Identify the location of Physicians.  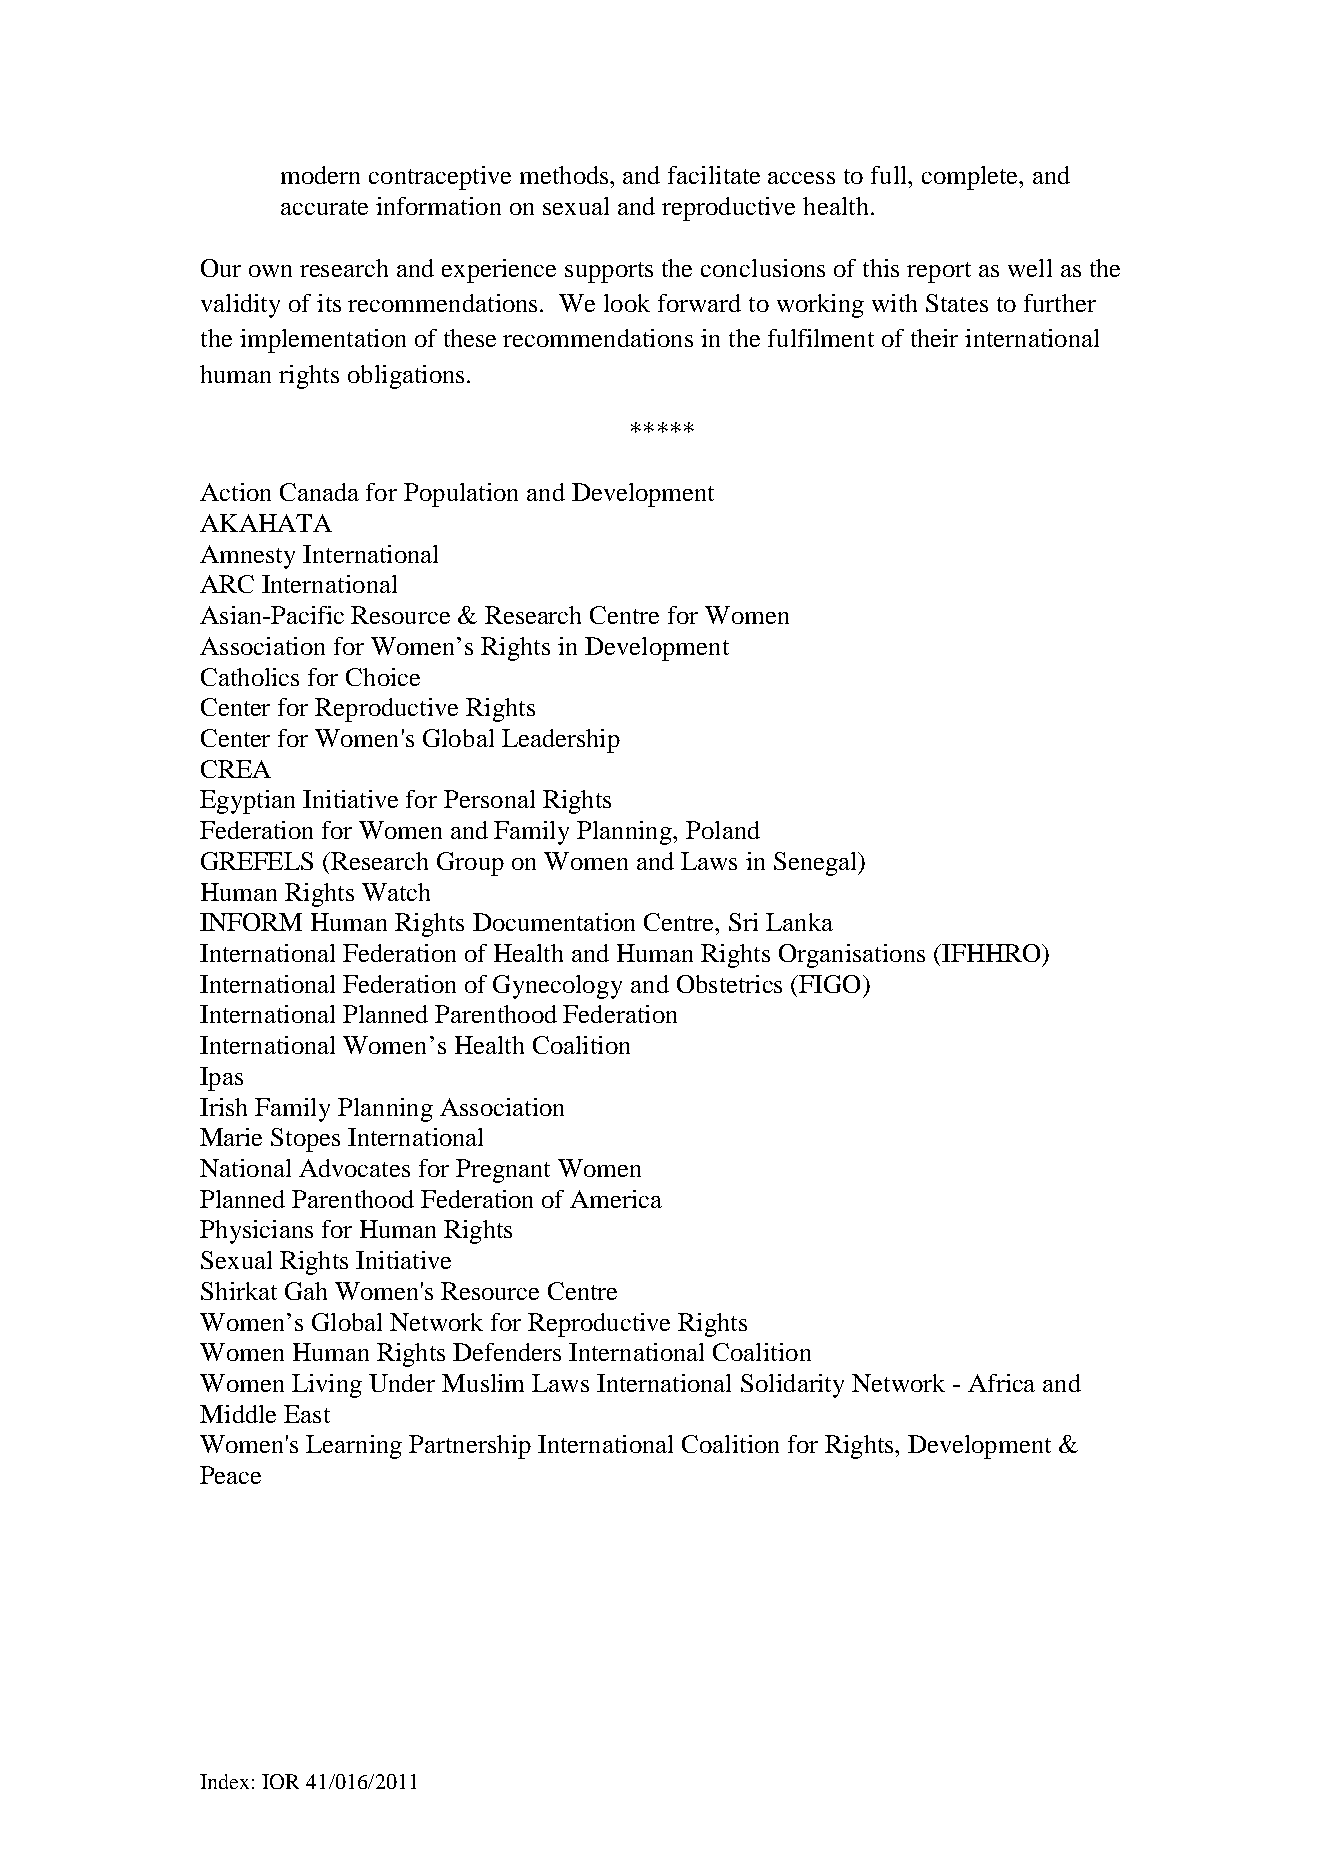
(256, 1232).
